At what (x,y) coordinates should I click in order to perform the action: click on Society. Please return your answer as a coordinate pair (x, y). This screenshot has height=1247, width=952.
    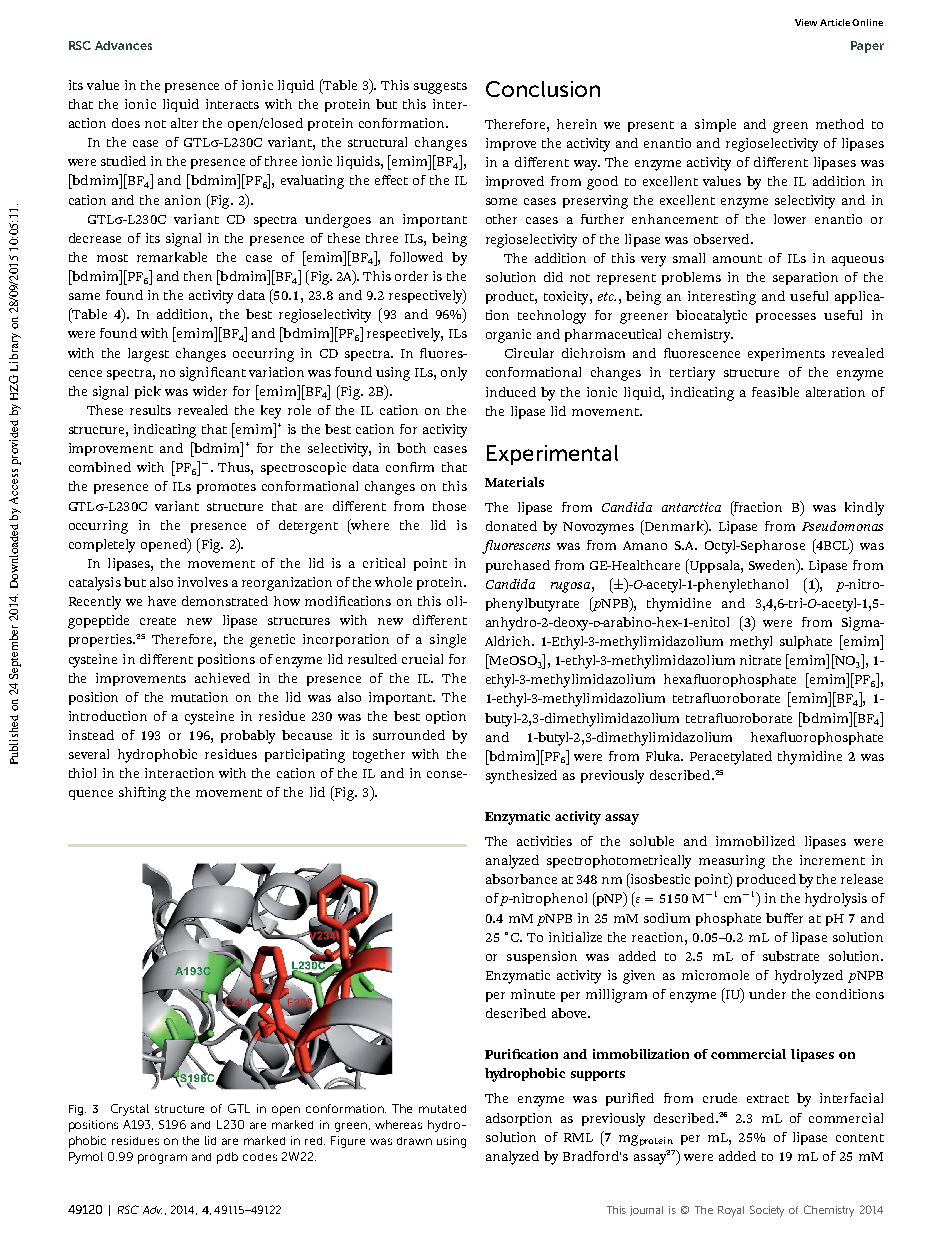
    Looking at the image, I should click on (767, 1211).
